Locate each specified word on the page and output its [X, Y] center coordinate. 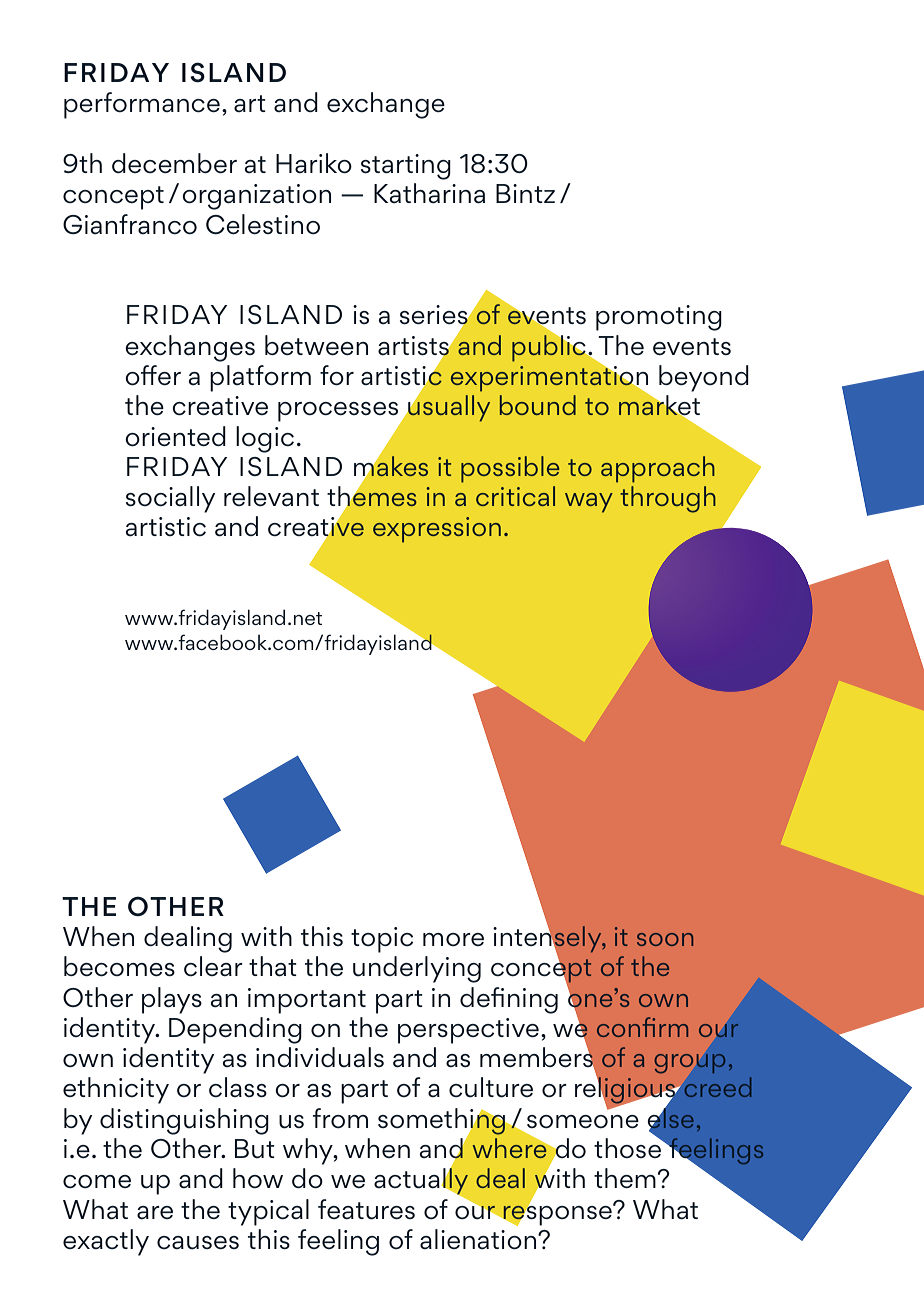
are [155, 1212]
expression [437, 530]
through [668, 499]
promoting [659, 318]
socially [170, 499]
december [174, 163]
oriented [175, 436]
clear [213, 966]
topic [382, 940]
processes [339, 413]
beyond [704, 378]
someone [583, 1121]
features [366, 1209]
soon [665, 939]
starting [406, 167]
